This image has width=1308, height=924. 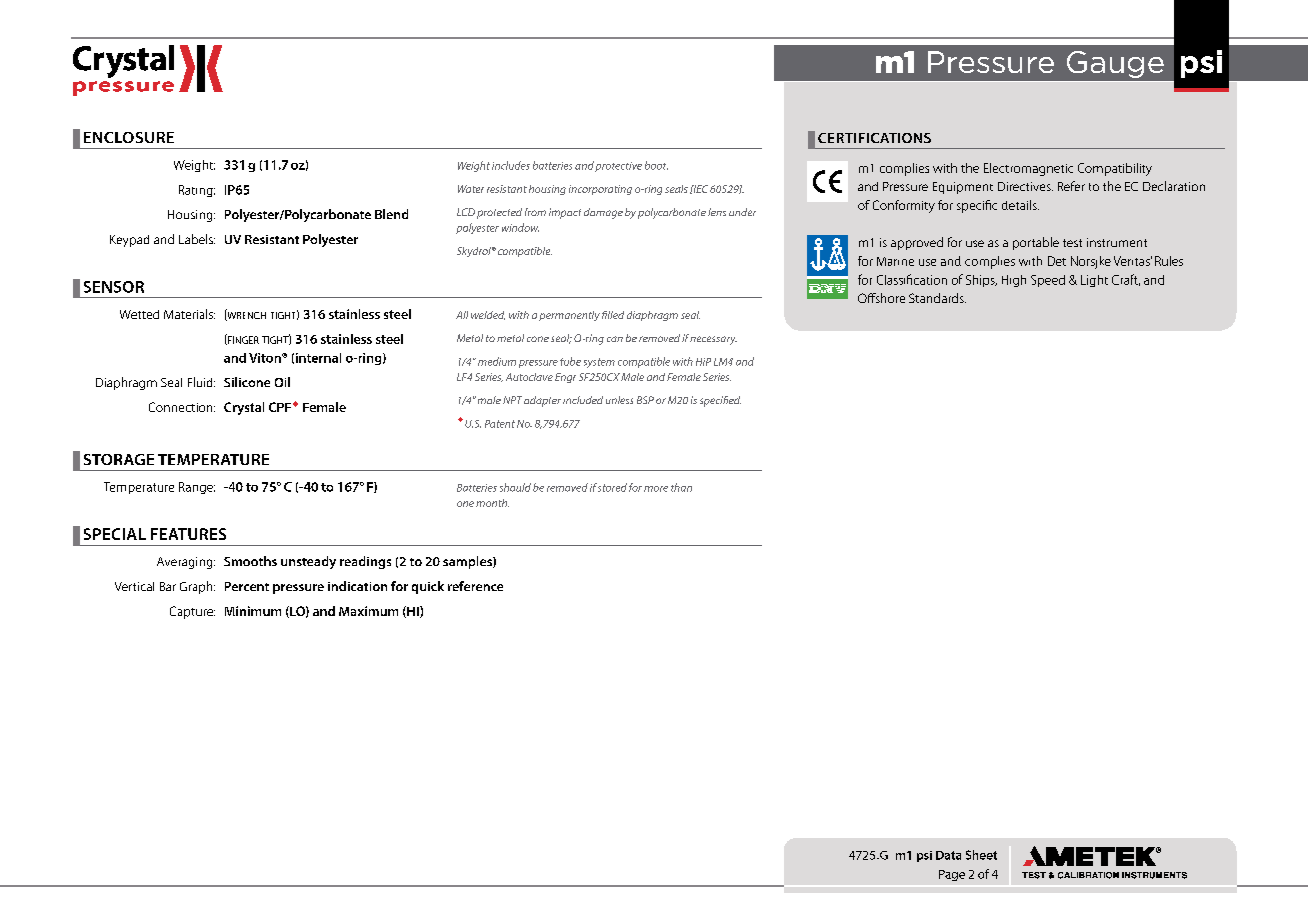 What do you see at coordinates (656, 489) in the image?
I see `more` at bounding box center [656, 489].
